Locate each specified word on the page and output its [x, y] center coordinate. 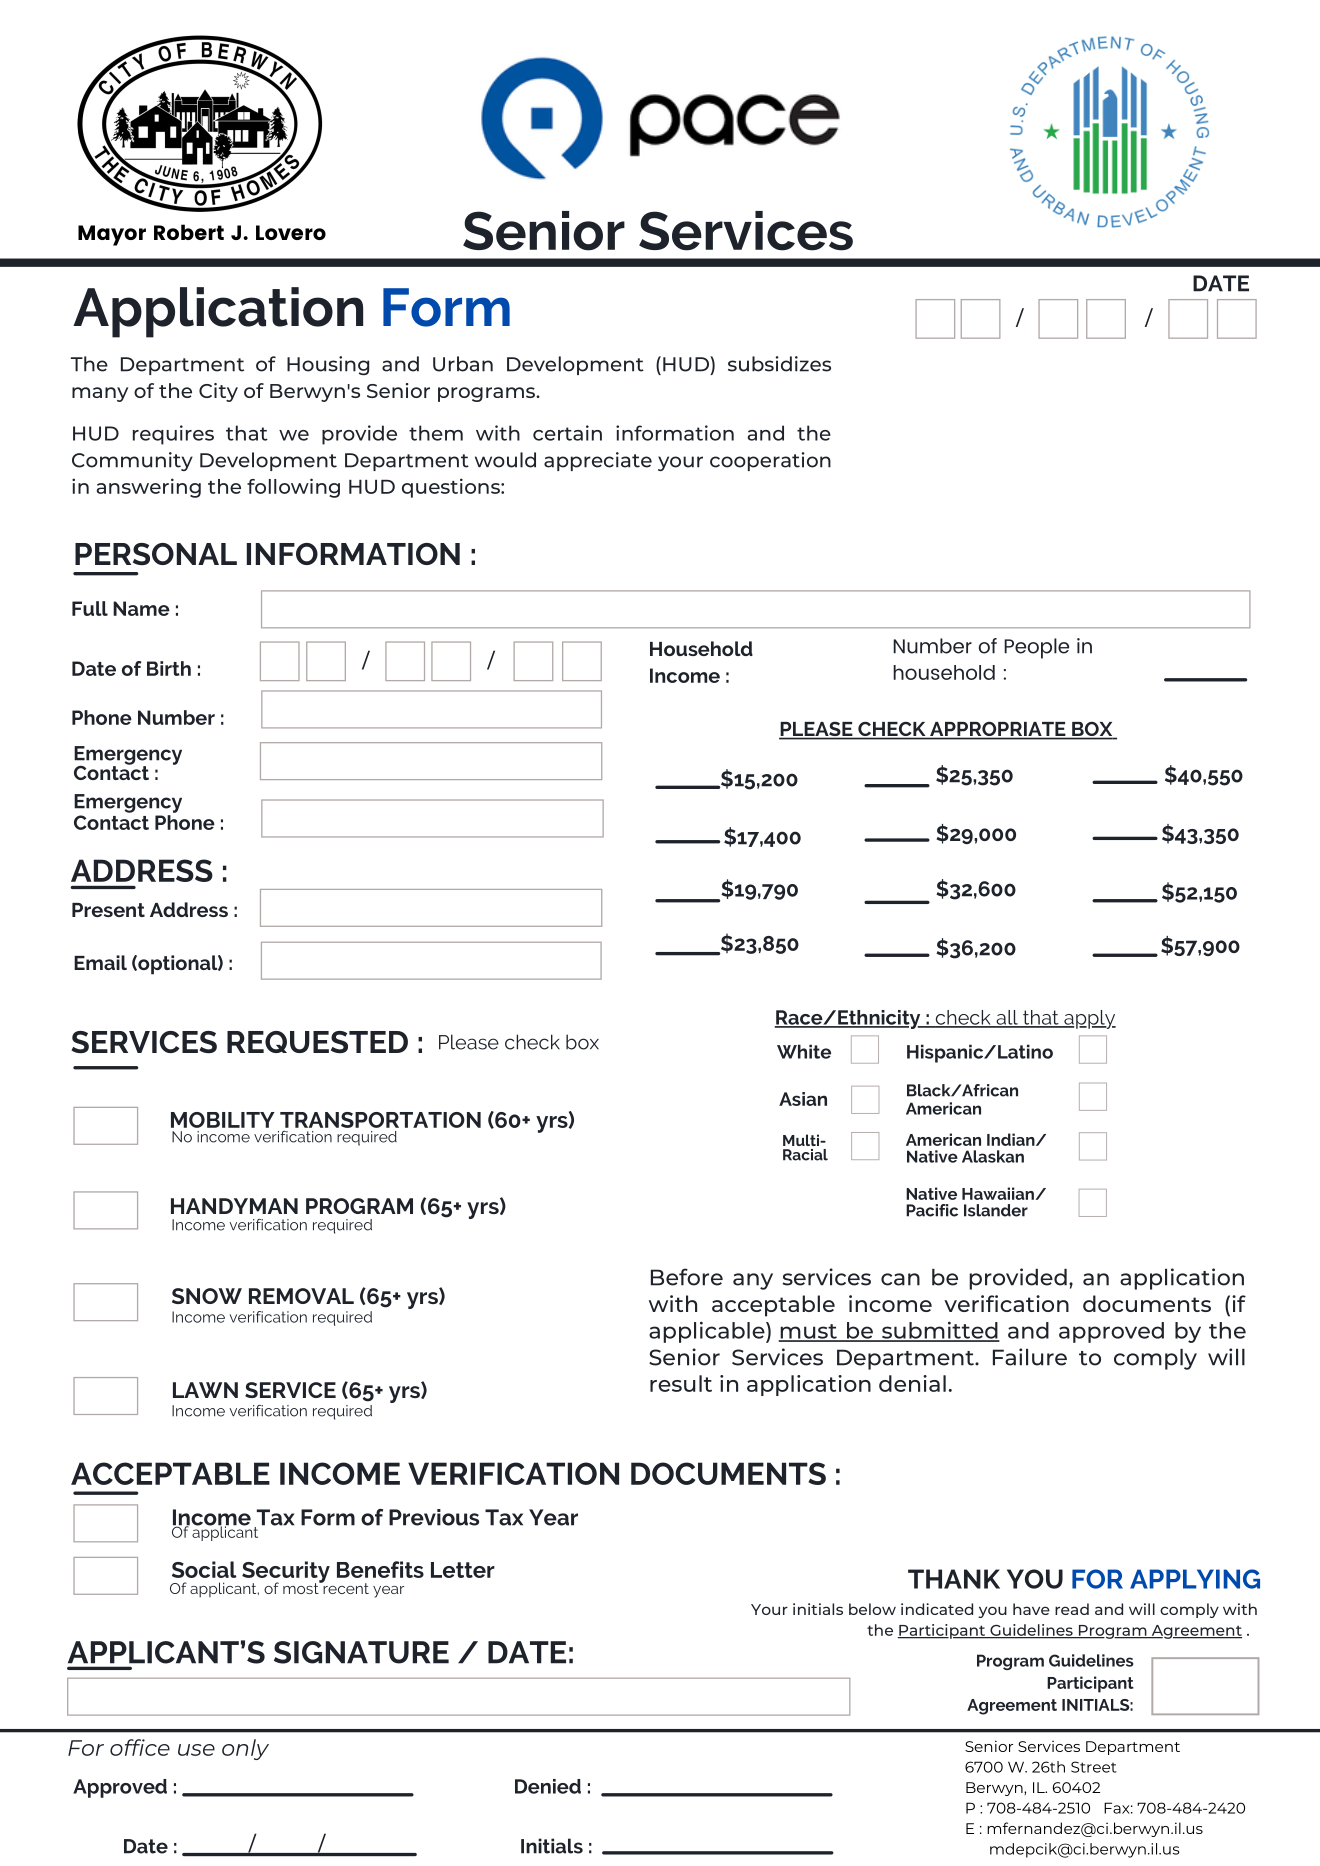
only [245, 1749]
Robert [189, 232]
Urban [463, 364]
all [1007, 1018]
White [804, 1051]
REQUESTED [317, 1042]
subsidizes [779, 364]
